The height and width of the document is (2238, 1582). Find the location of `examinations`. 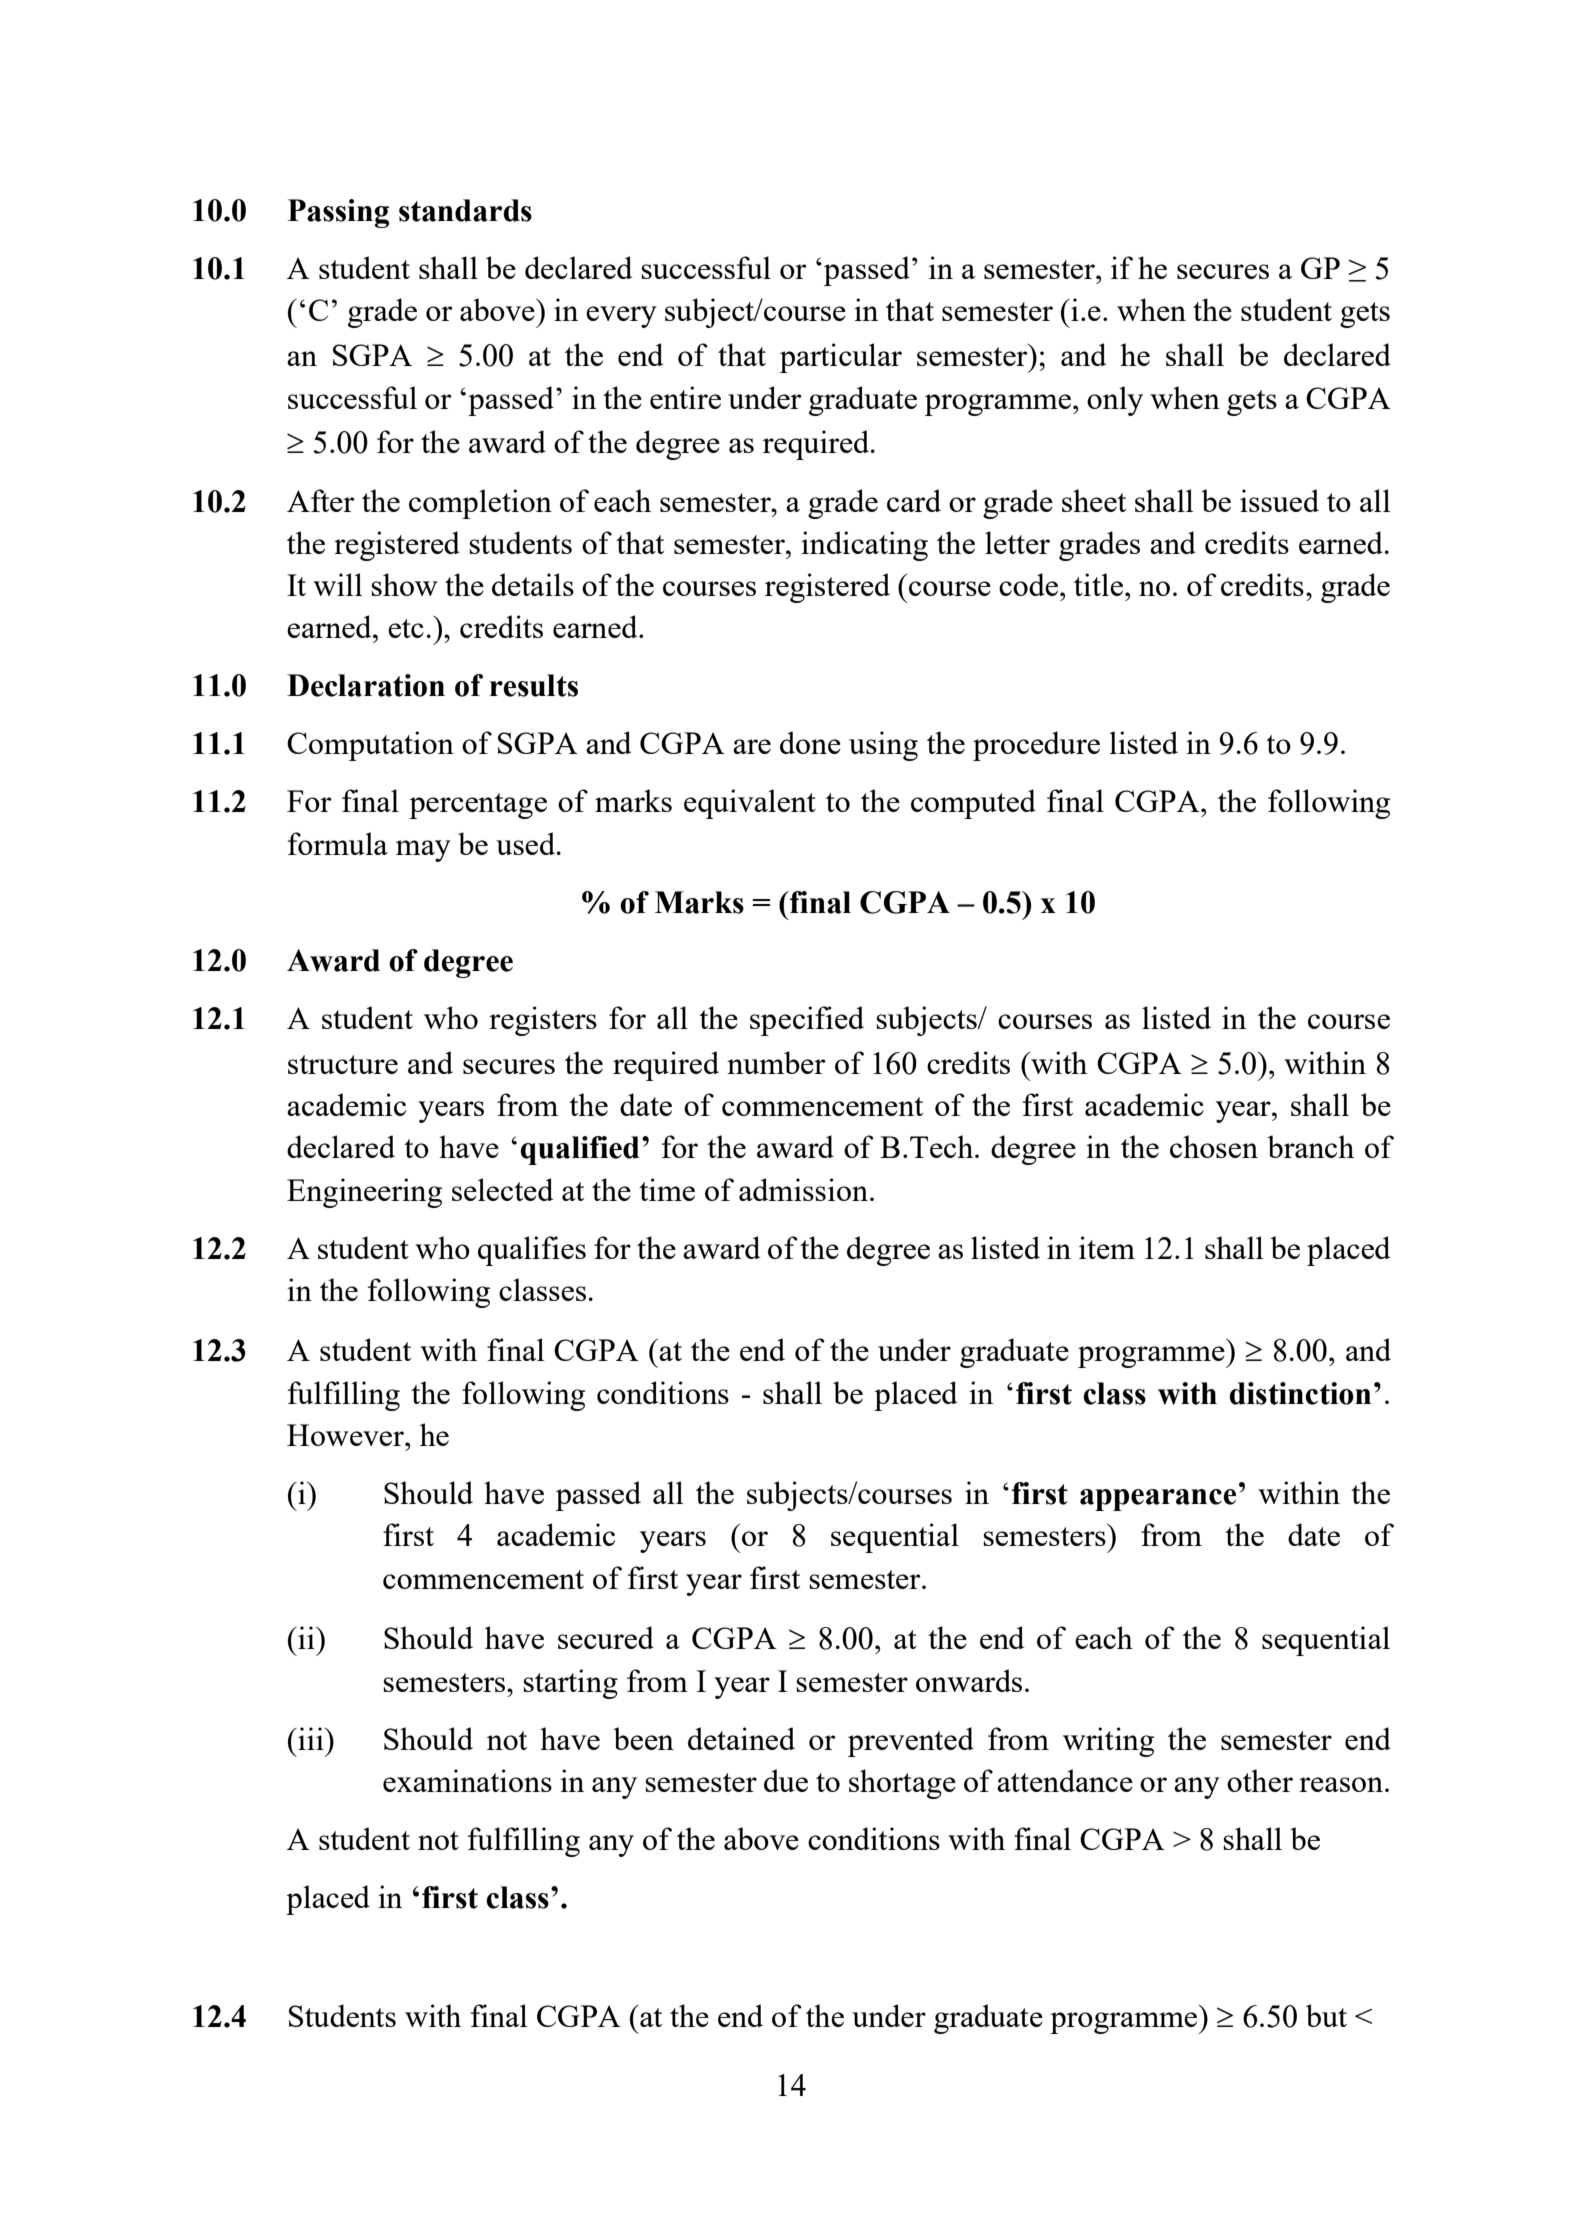

examinations is located at coordinates (467, 1780).
